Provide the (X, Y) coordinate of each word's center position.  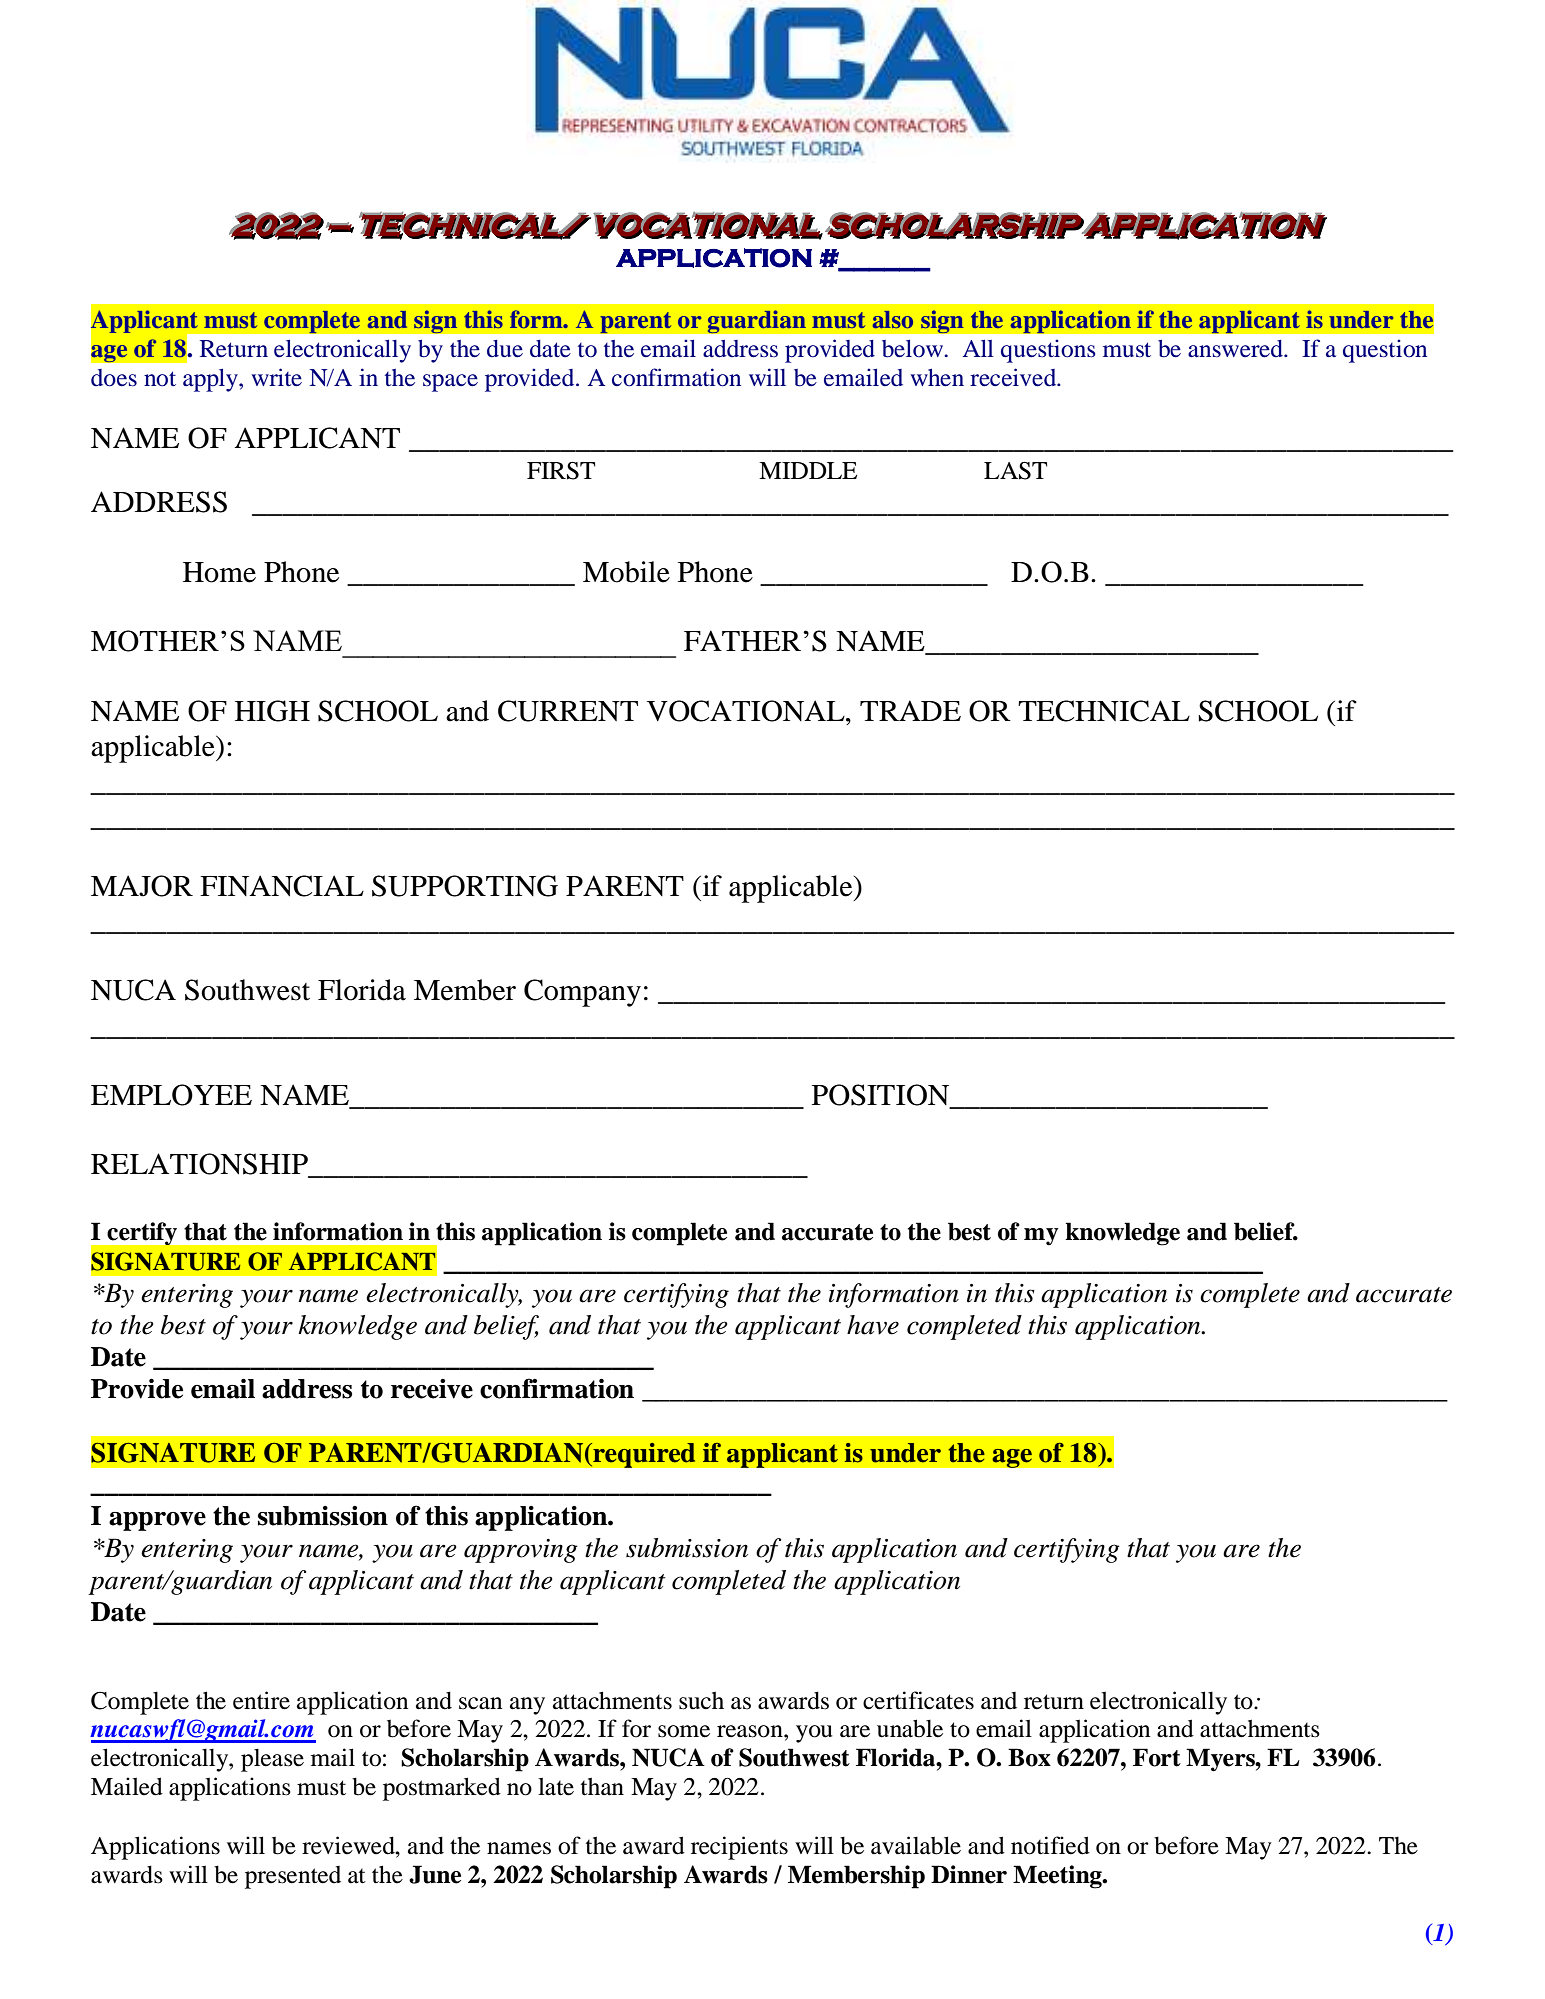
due (505, 349)
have (873, 1325)
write (276, 377)
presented (293, 1877)
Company (582, 993)
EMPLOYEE (171, 1095)
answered (1237, 349)
